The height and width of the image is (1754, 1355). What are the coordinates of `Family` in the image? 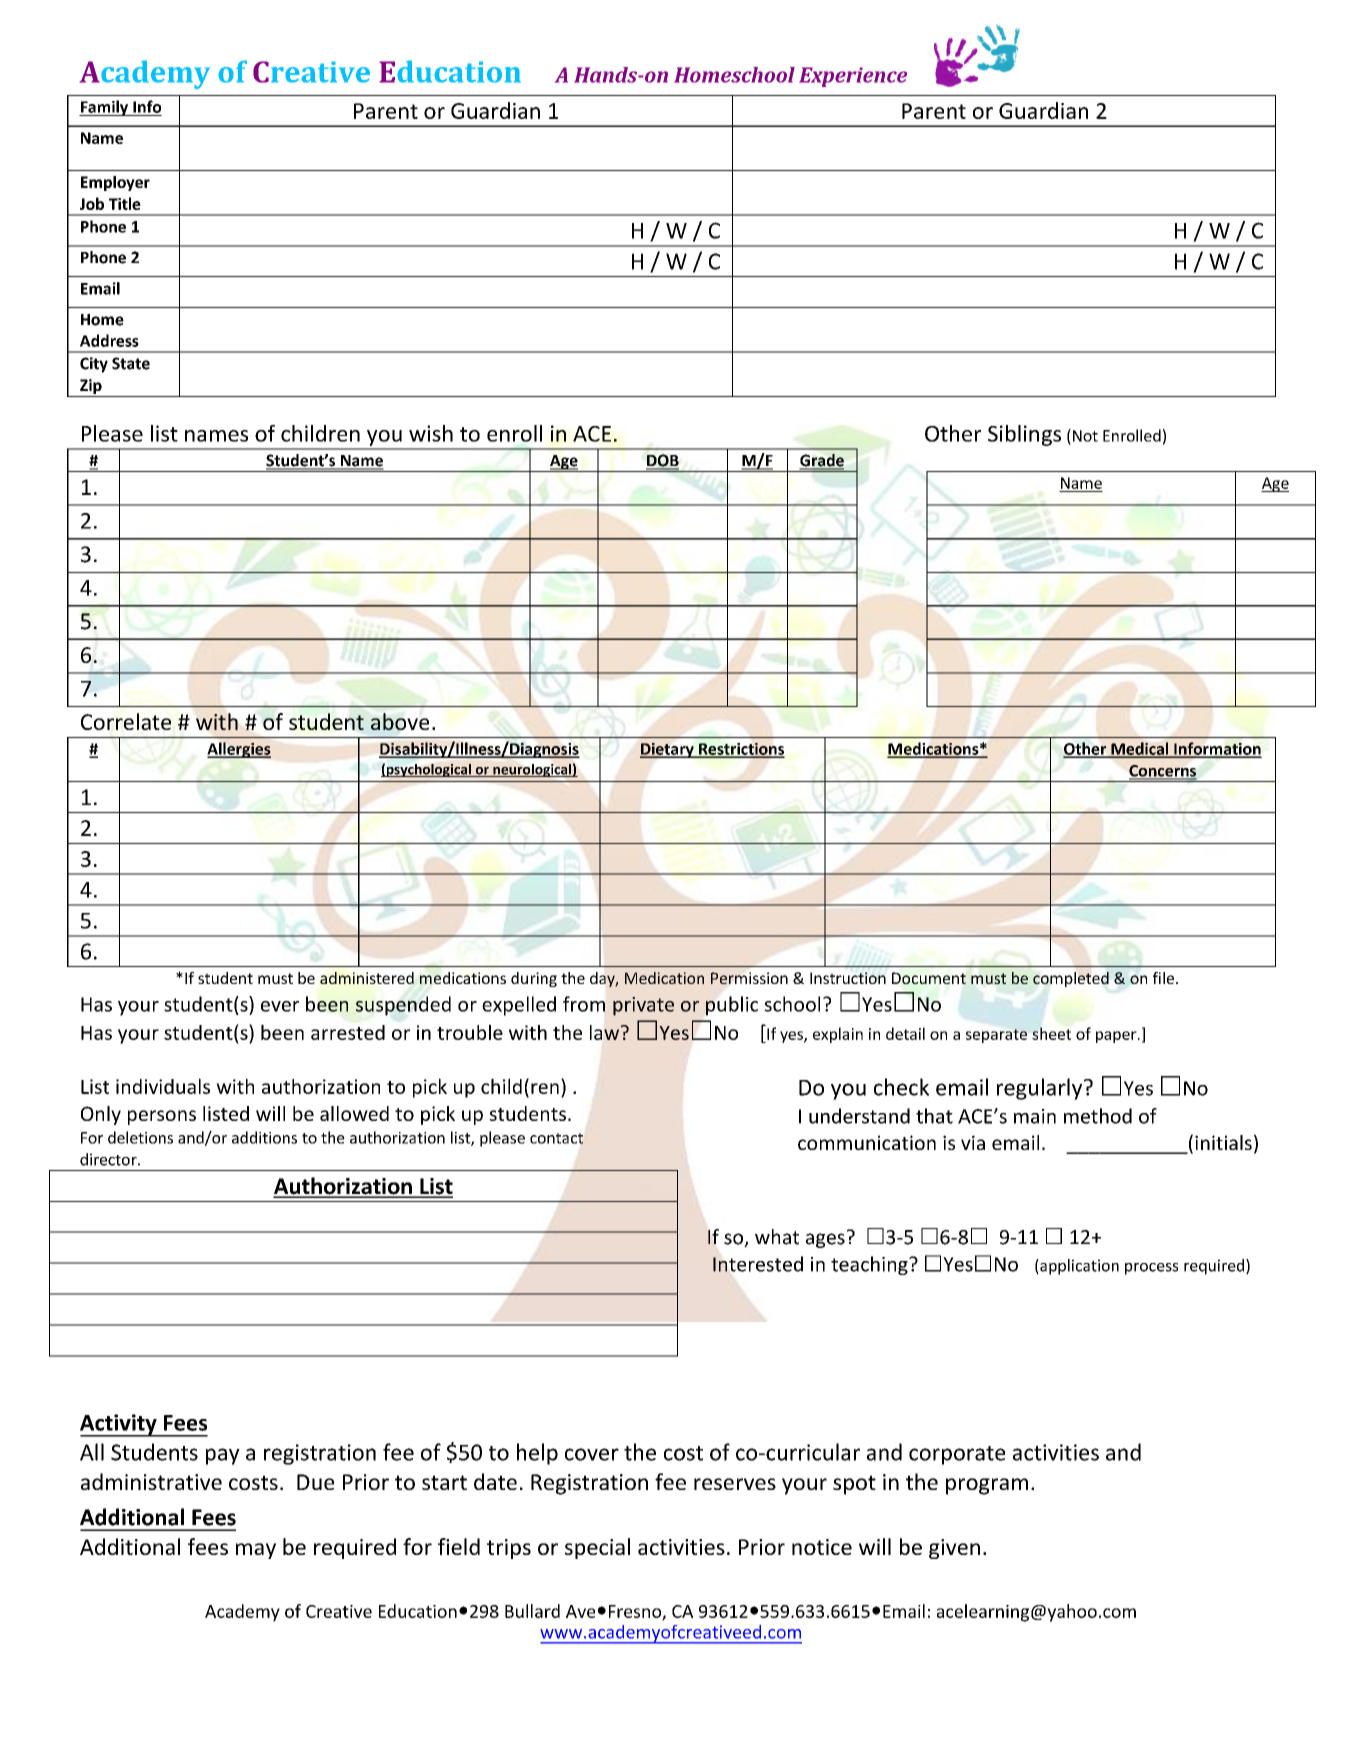 It's located at (105, 108).
